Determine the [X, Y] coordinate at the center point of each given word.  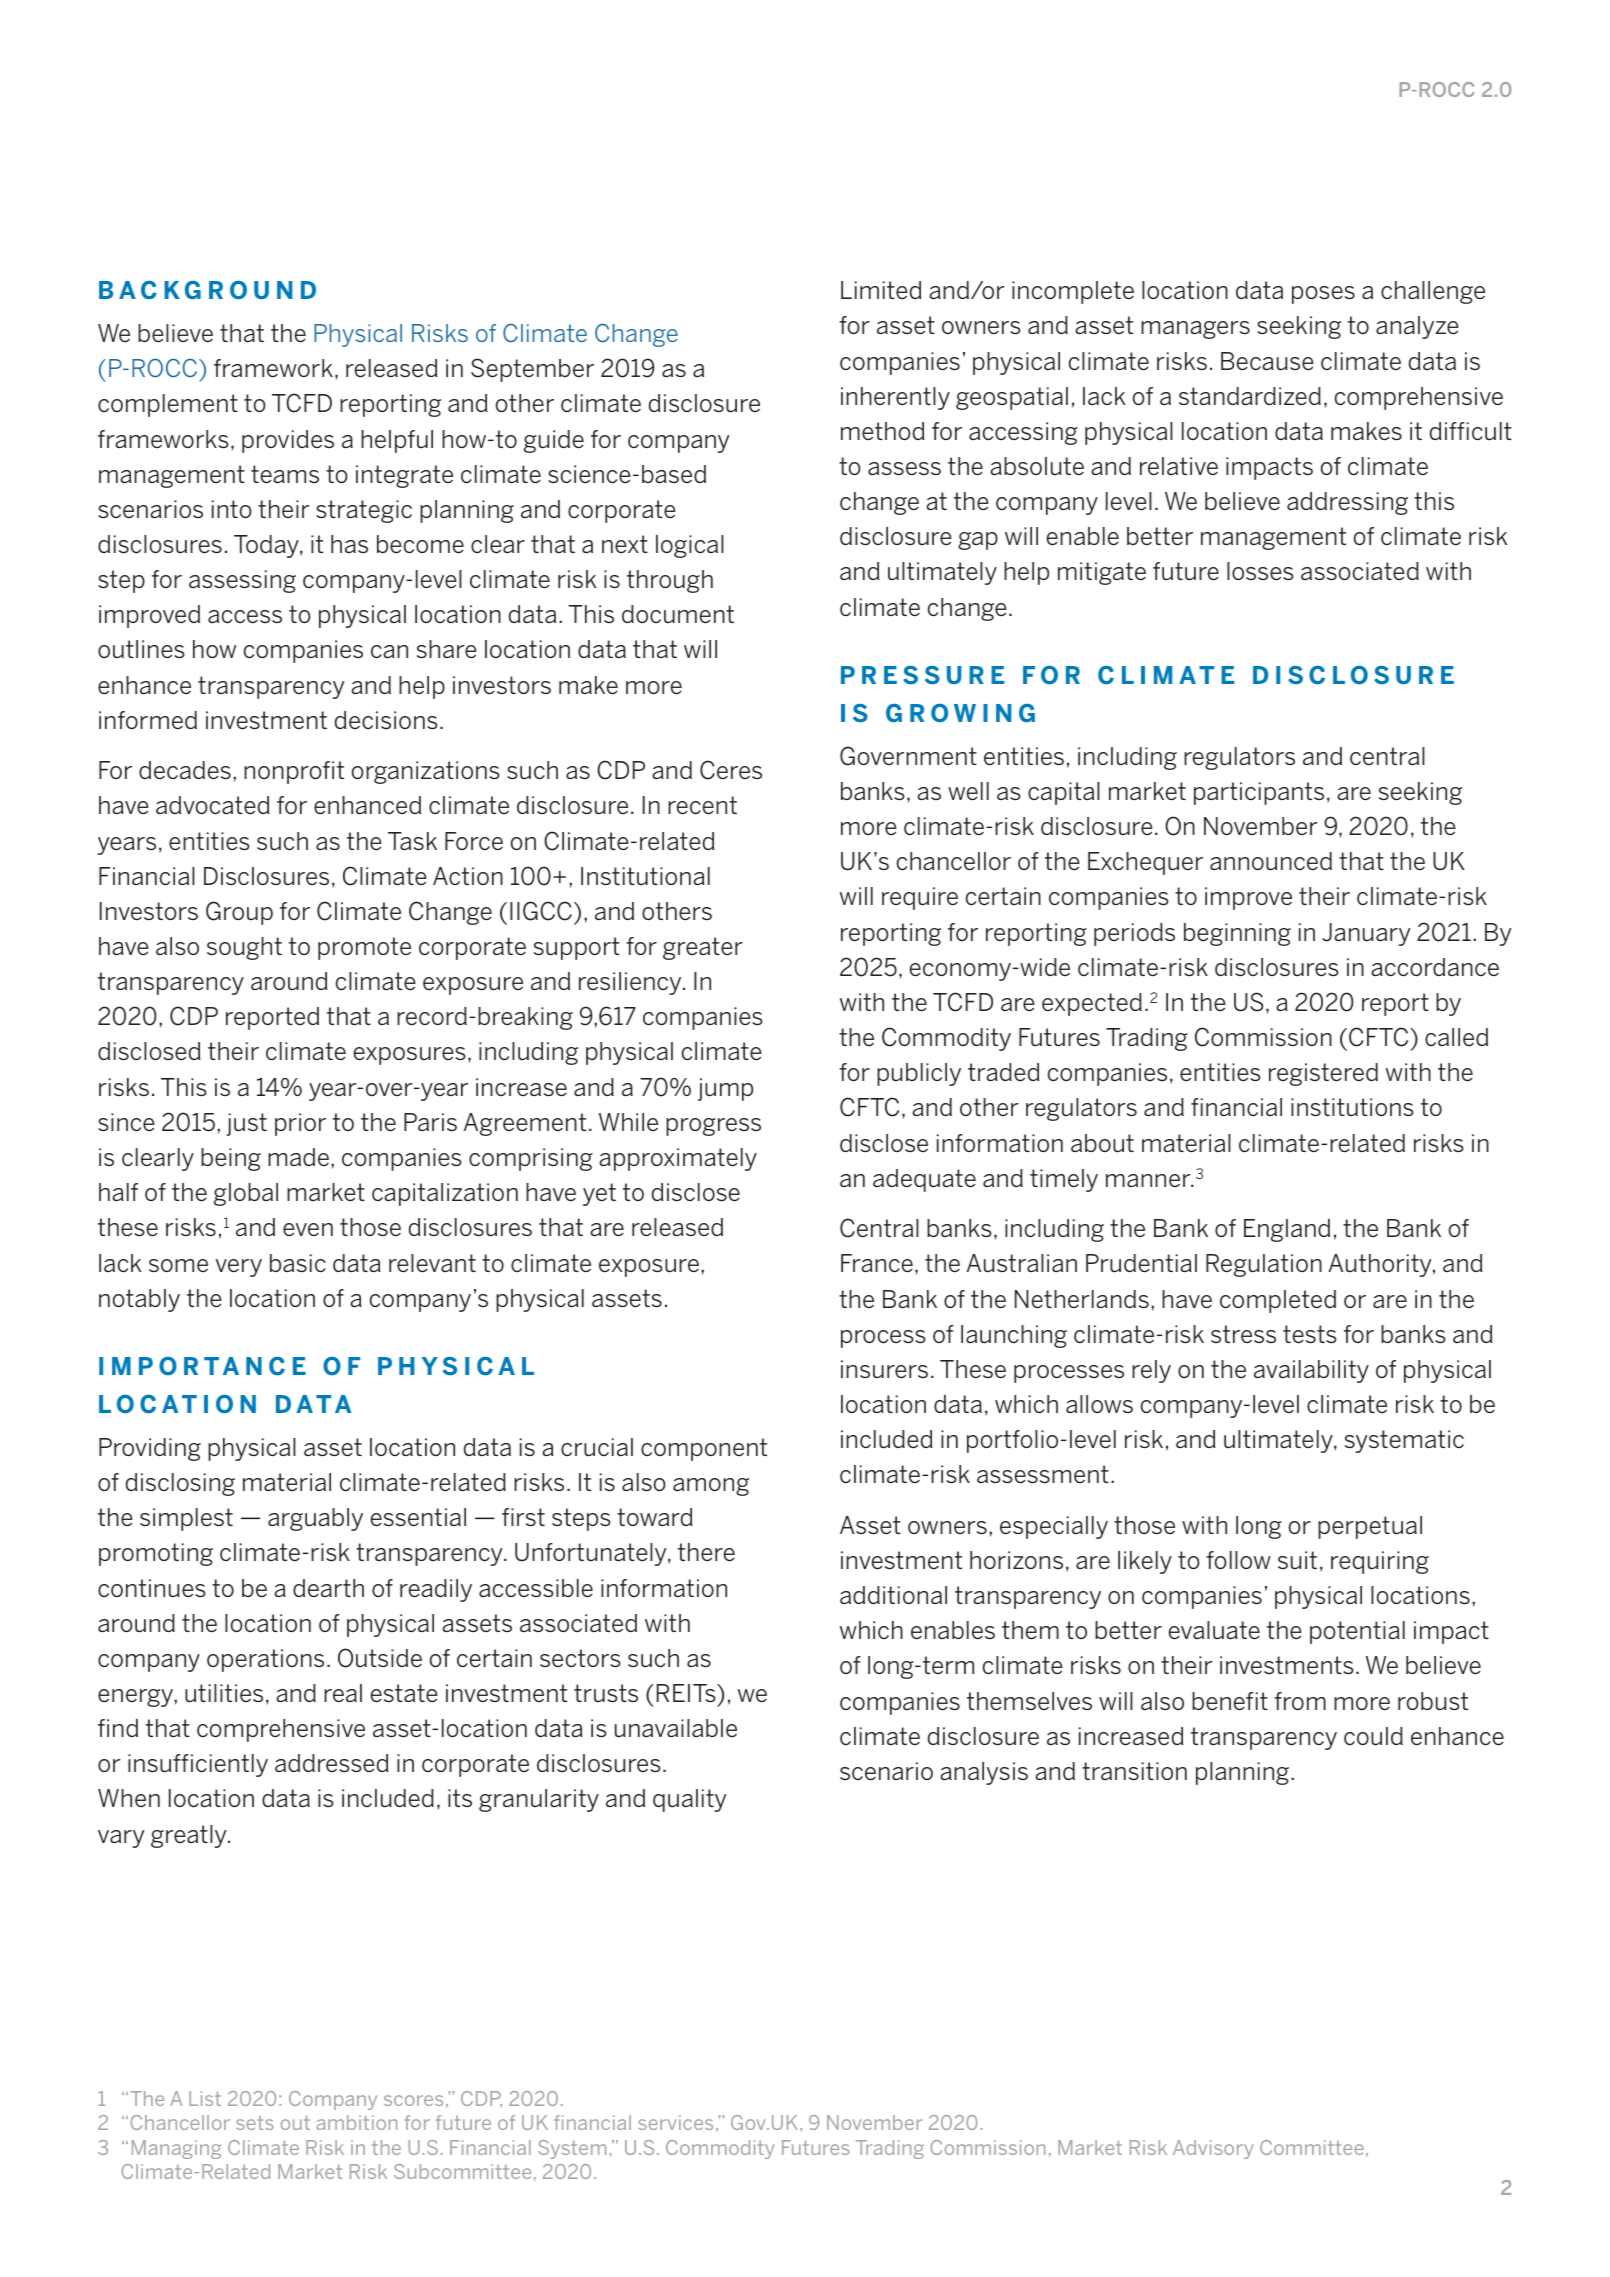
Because [1267, 361]
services [675, 2122]
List [205, 2098]
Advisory [1213, 2149]
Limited [881, 290]
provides [288, 441]
